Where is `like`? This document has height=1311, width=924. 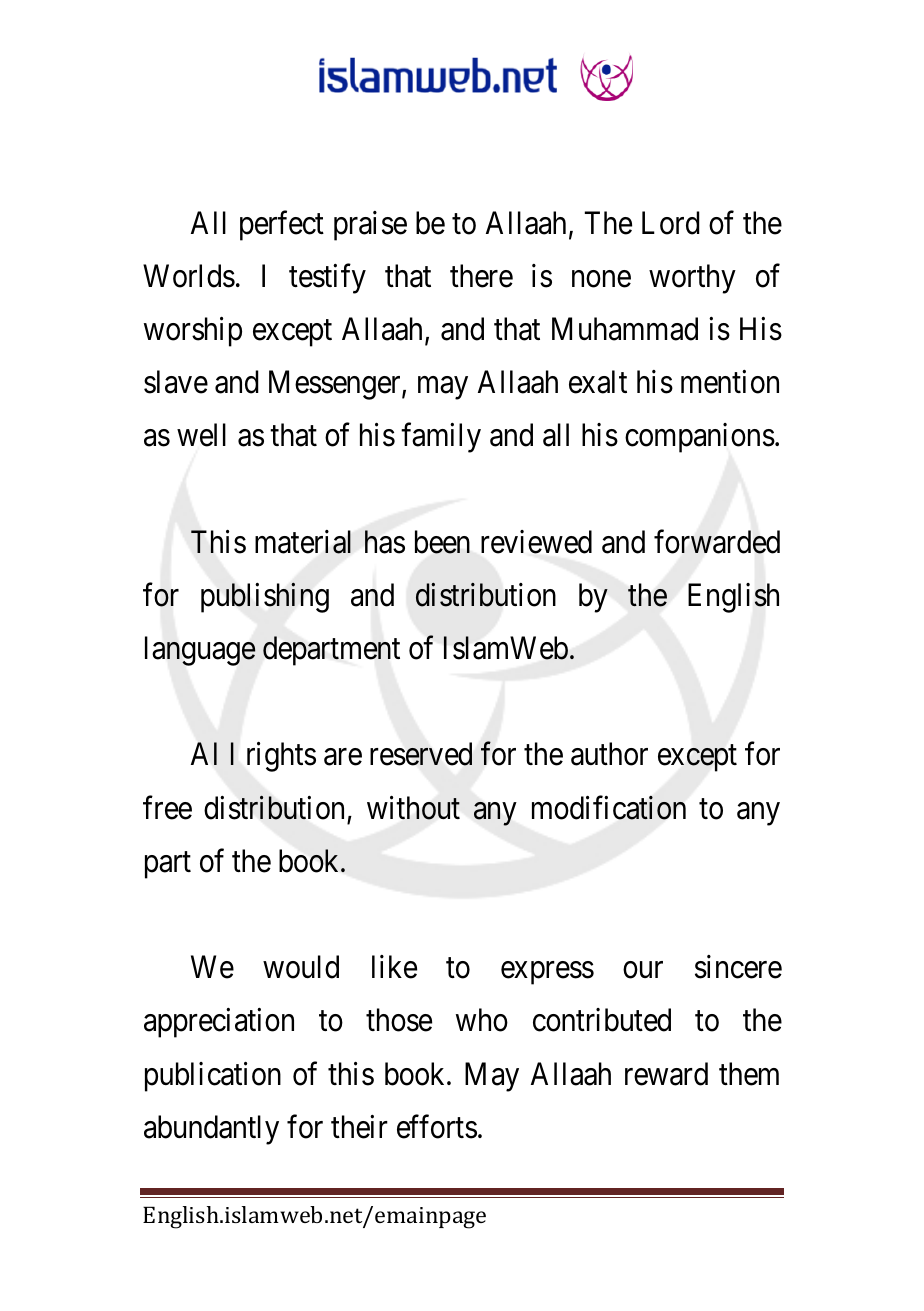 like is located at coordinates (394, 967).
